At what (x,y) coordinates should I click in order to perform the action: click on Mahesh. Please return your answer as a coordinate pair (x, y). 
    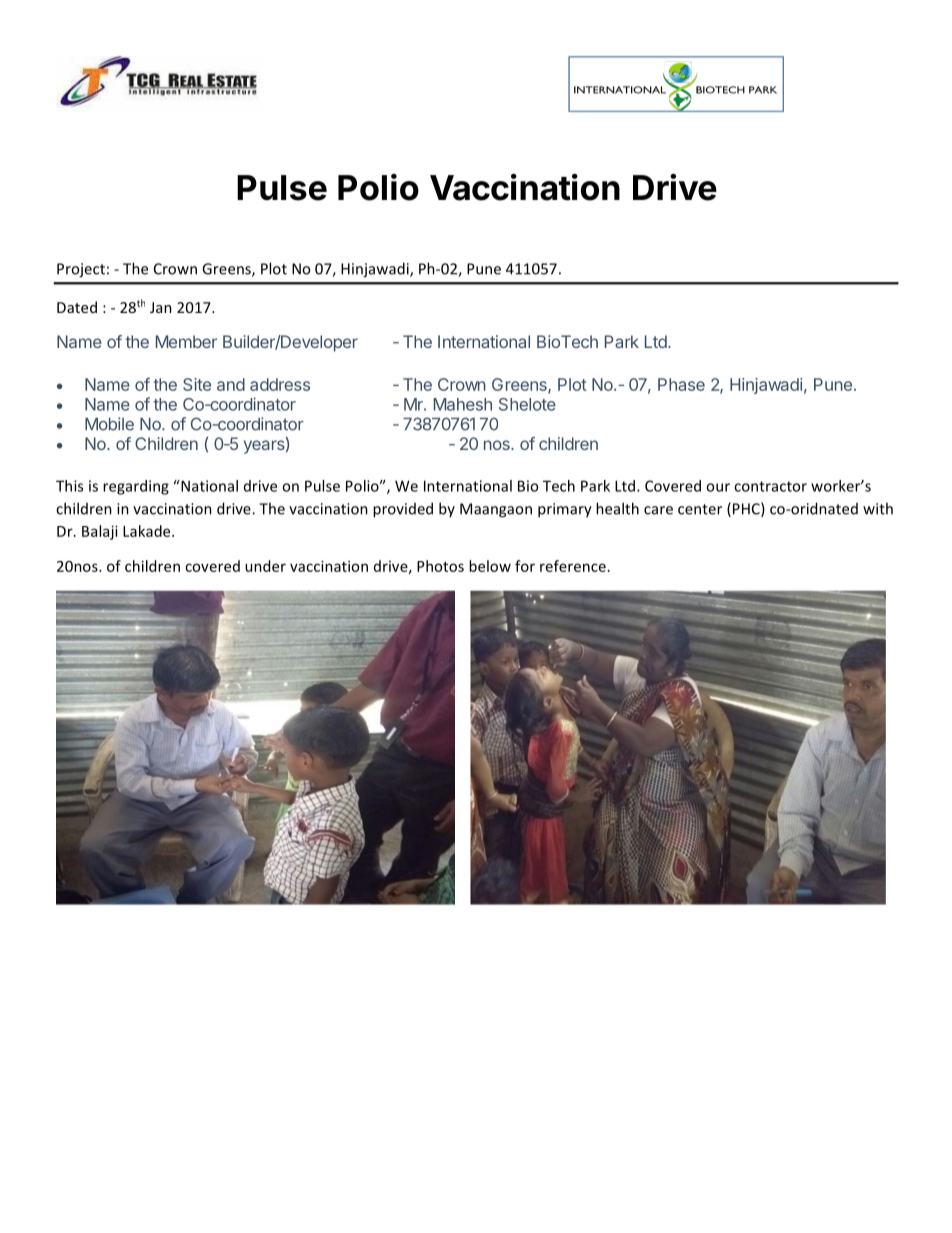
    Looking at the image, I should click on (463, 404).
